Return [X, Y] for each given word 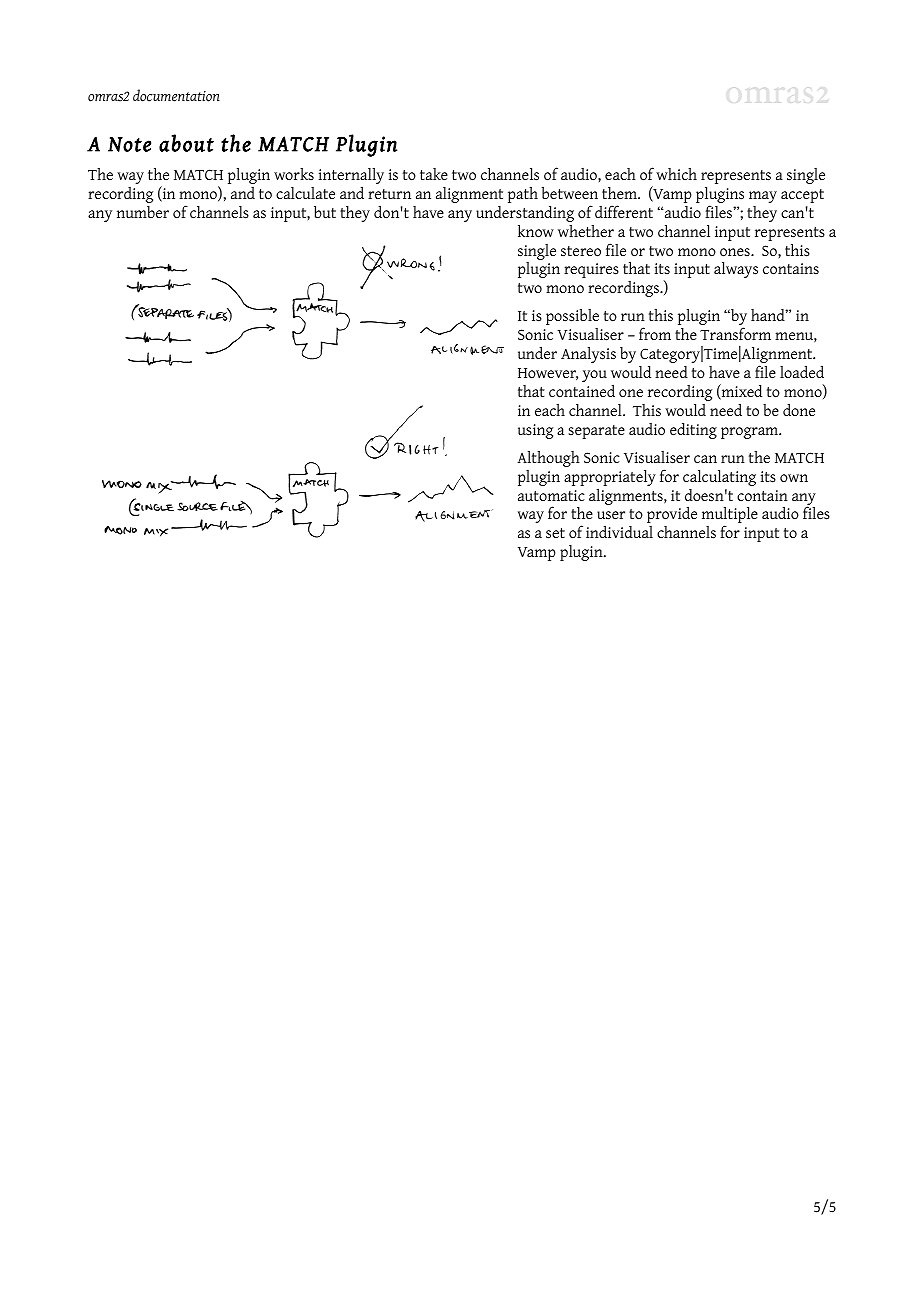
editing [693, 430]
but [325, 212]
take [434, 174]
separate [596, 432]
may [763, 197]
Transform [735, 334]
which [676, 174]
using [535, 431]
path [523, 195]
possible [572, 317]
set [555, 533]
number [143, 212]
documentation [176, 95]
